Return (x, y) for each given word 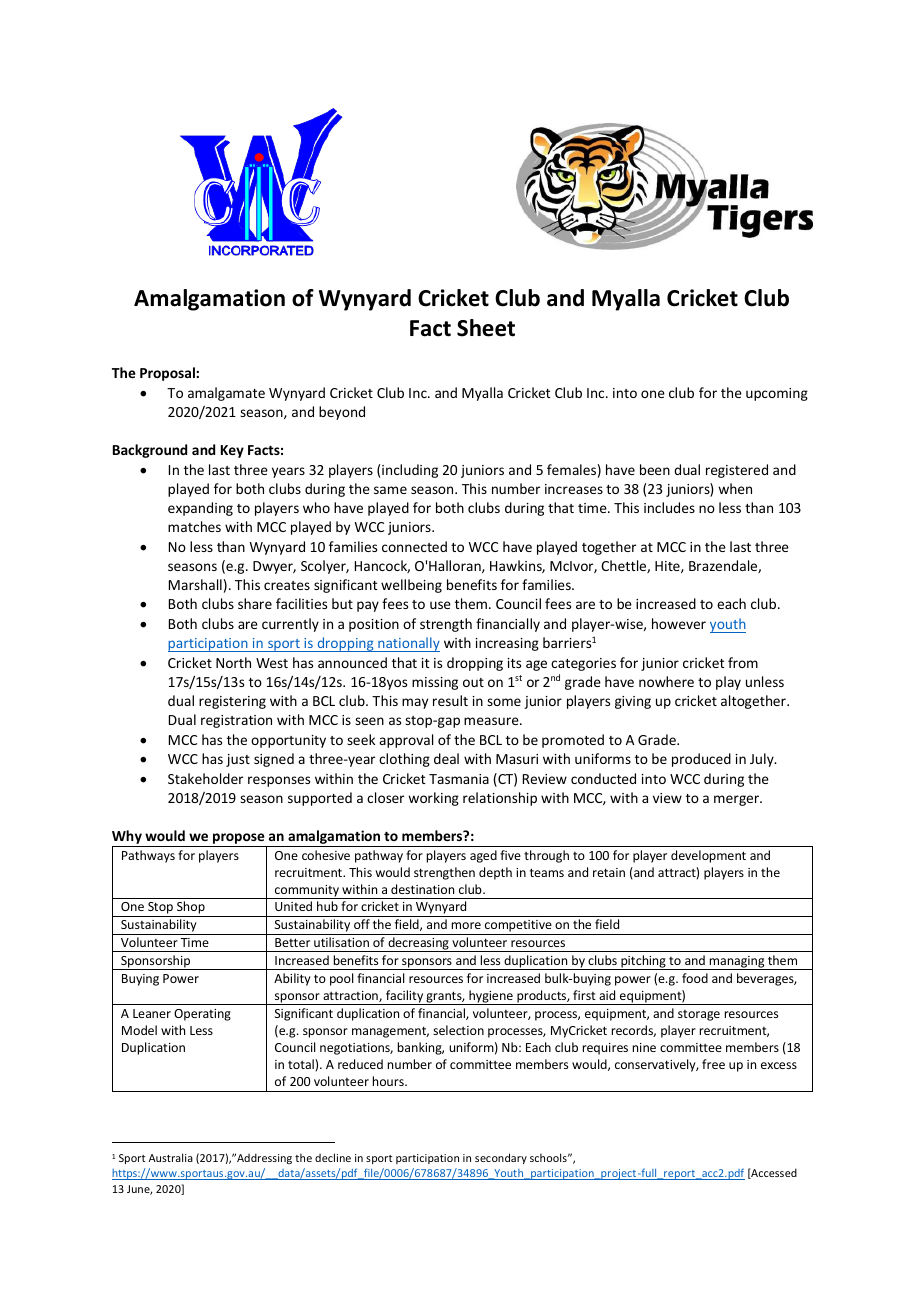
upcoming (777, 394)
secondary (501, 1158)
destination (422, 889)
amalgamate (226, 394)
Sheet (486, 328)
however (679, 623)
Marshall (195, 584)
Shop (191, 909)
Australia (171, 1157)
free (713, 1064)
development (708, 856)
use (440, 605)
